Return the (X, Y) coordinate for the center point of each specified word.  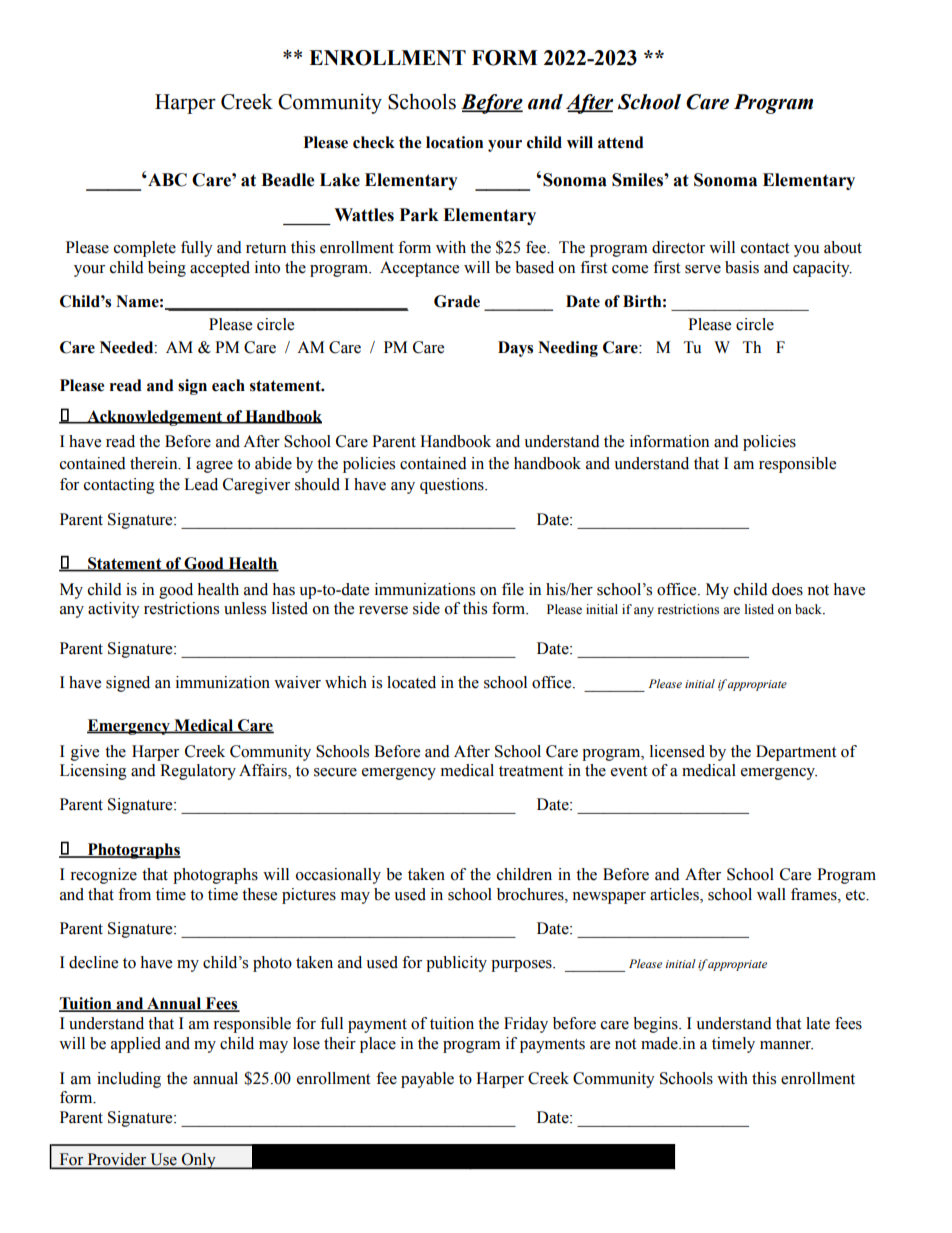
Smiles (638, 180)
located (411, 682)
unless (245, 608)
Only (199, 1161)
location (454, 142)
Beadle (288, 180)
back (809, 609)
